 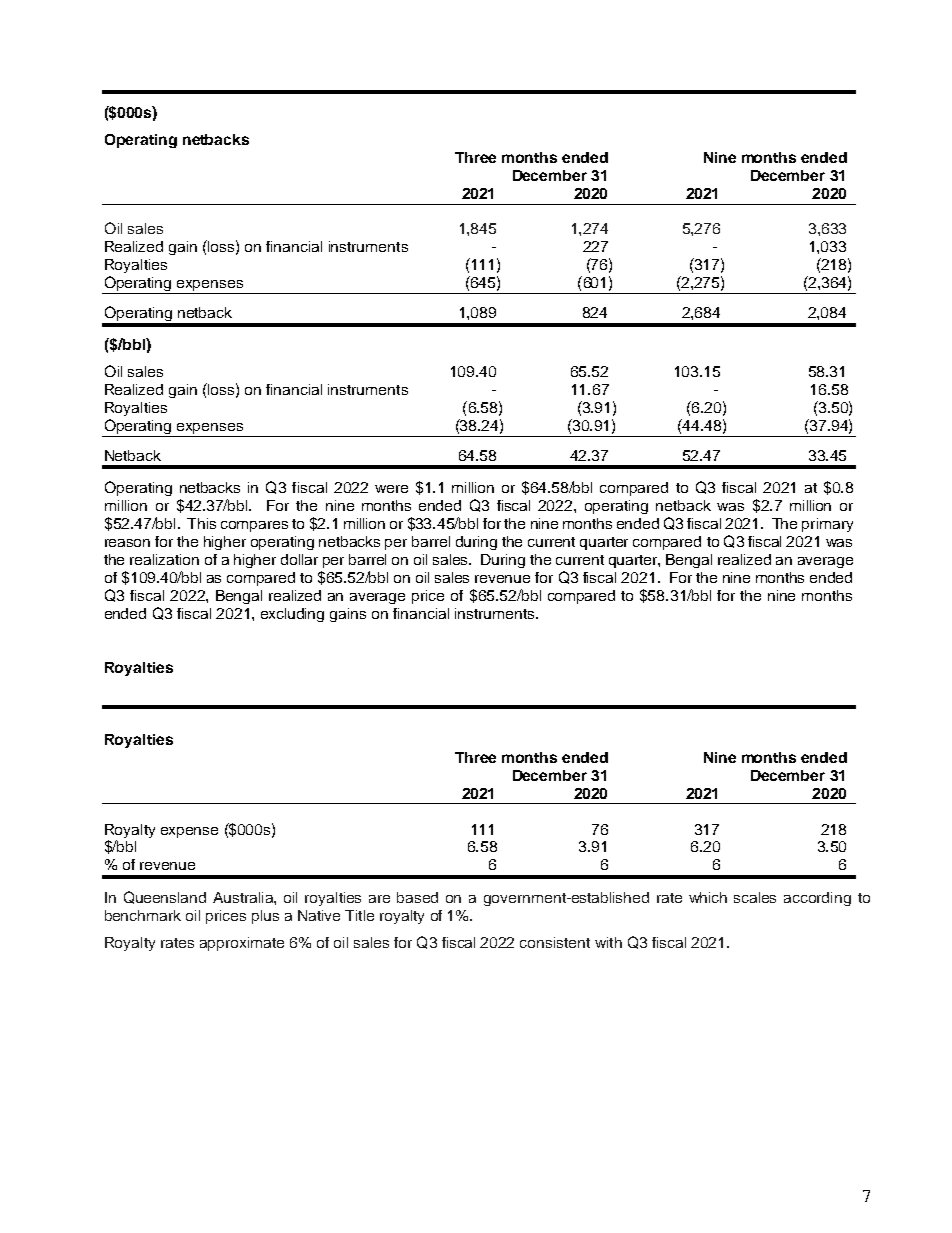 What do you see at coordinates (201, 523) in the image?
I see `This` at bounding box center [201, 523].
